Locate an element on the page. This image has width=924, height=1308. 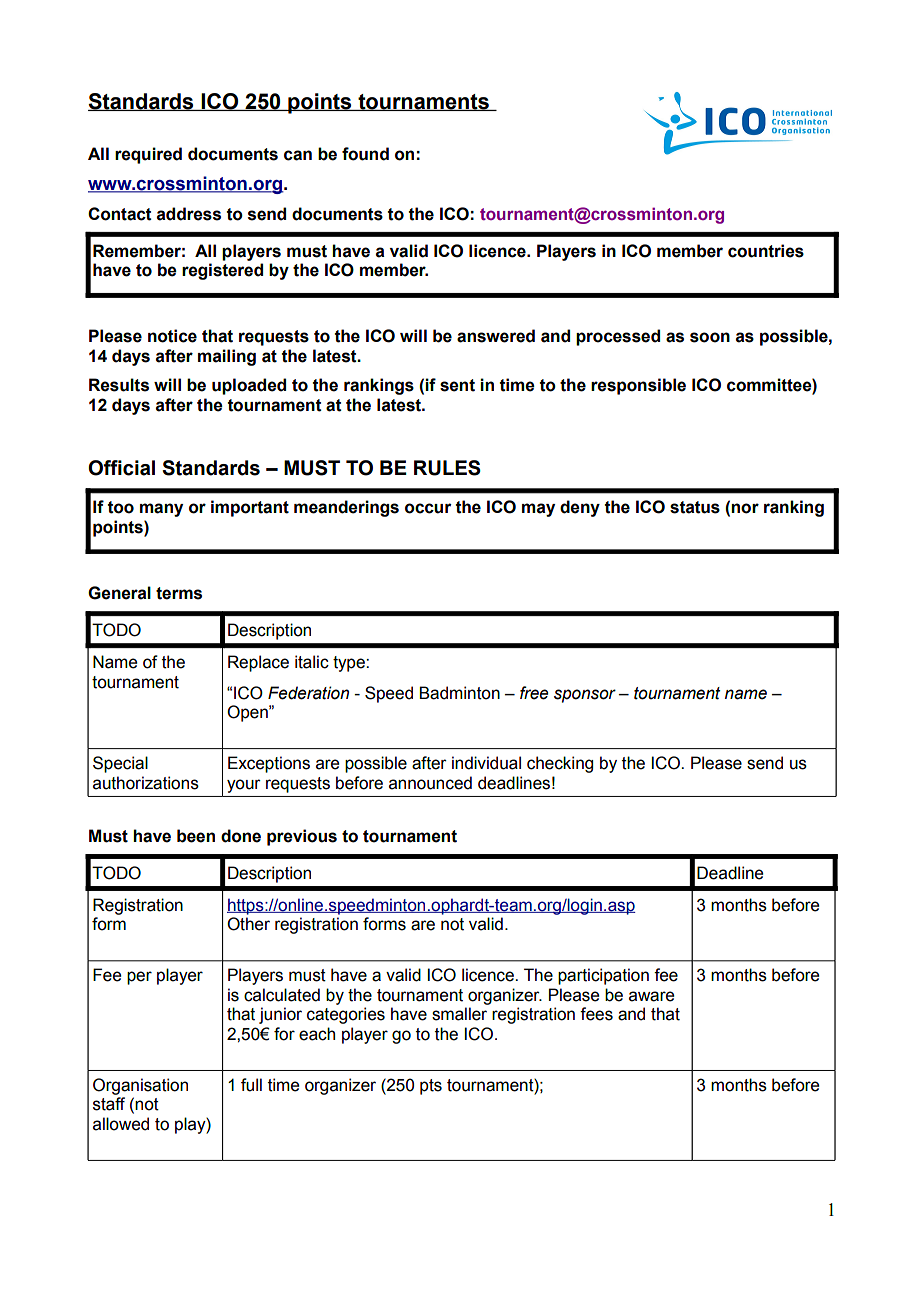
many is located at coordinates (161, 510).
